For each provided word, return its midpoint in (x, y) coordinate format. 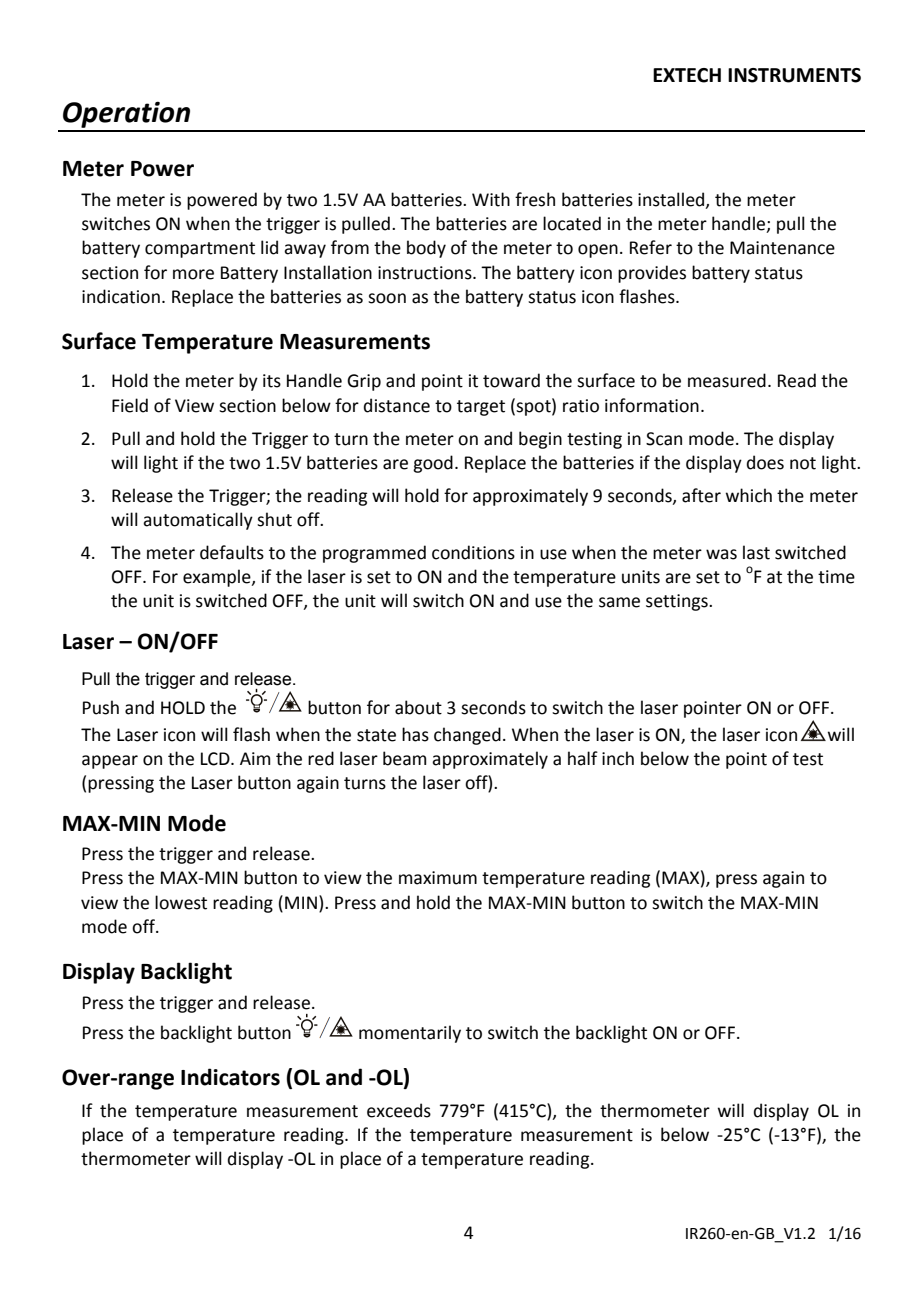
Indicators (230, 1077)
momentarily (410, 1034)
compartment (200, 250)
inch (618, 758)
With (491, 199)
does (765, 462)
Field (130, 405)
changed (467, 736)
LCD (216, 759)
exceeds (399, 1110)
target (481, 408)
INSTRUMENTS (794, 75)
